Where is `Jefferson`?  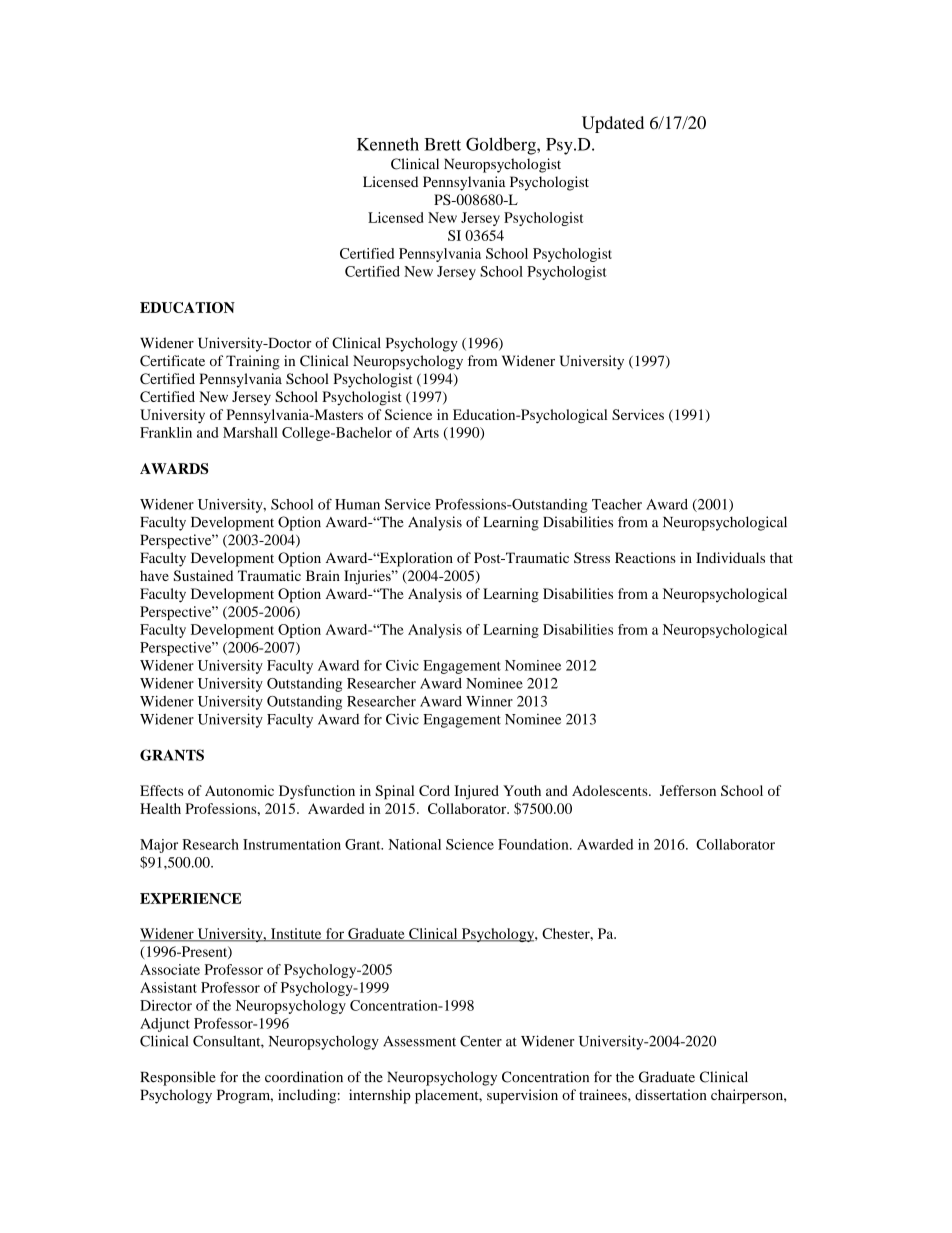 Jefferson is located at coordinates (688, 790).
